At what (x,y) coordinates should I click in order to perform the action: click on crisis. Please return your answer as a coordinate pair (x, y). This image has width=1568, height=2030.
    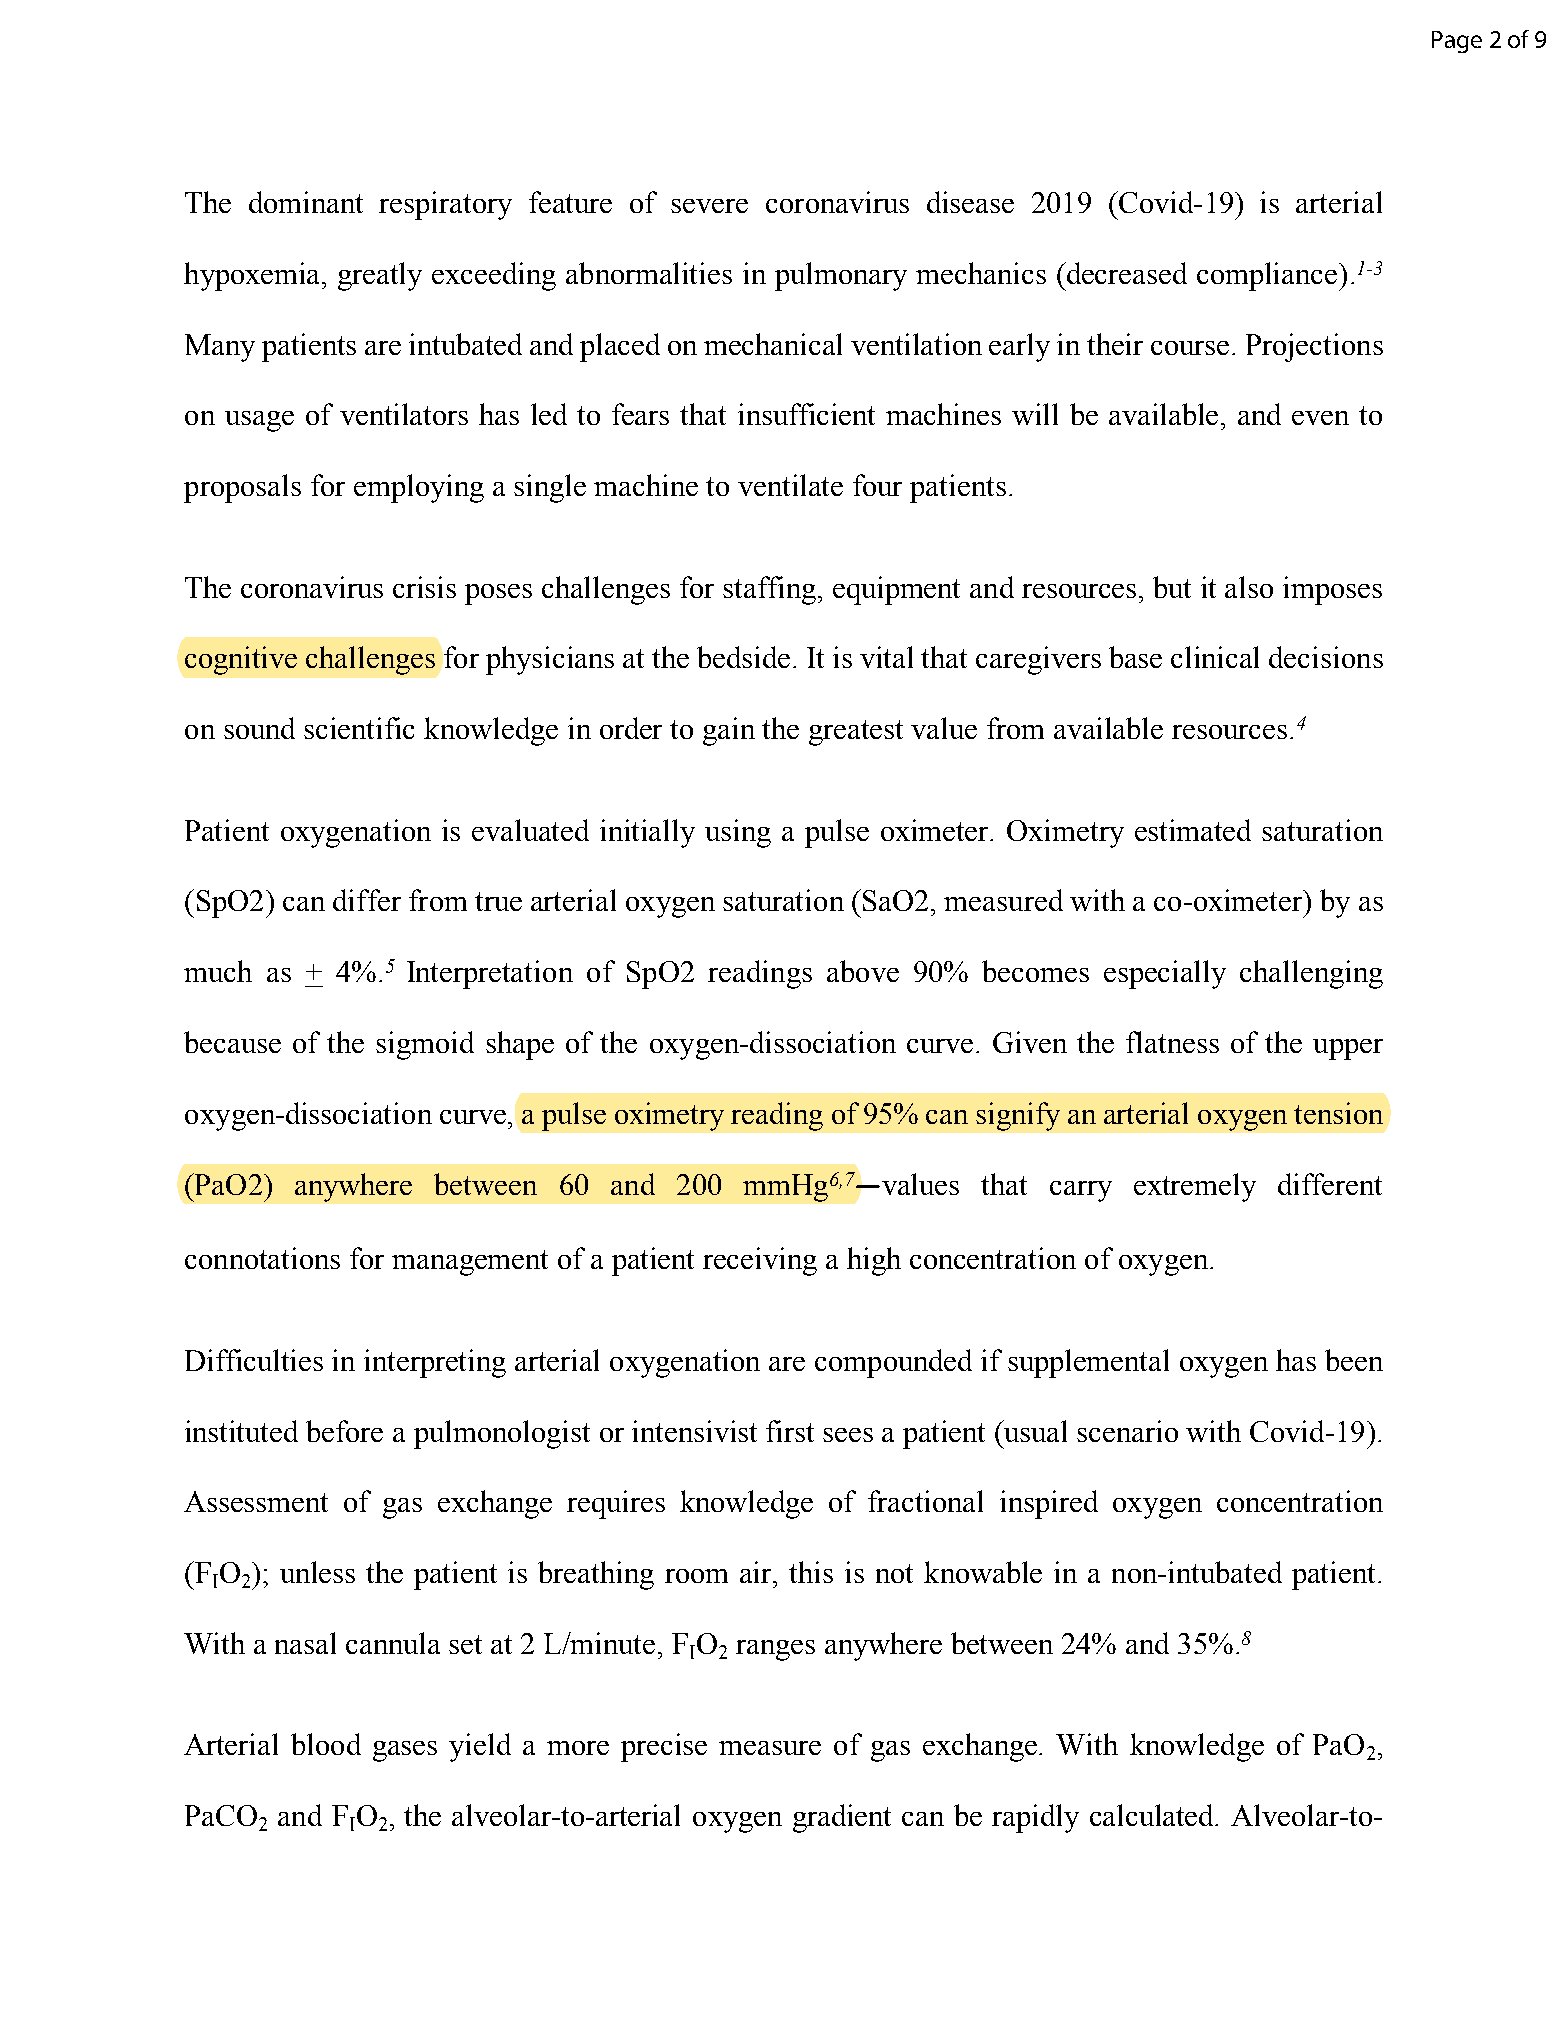
    Looking at the image, I should click on (424, 587).
